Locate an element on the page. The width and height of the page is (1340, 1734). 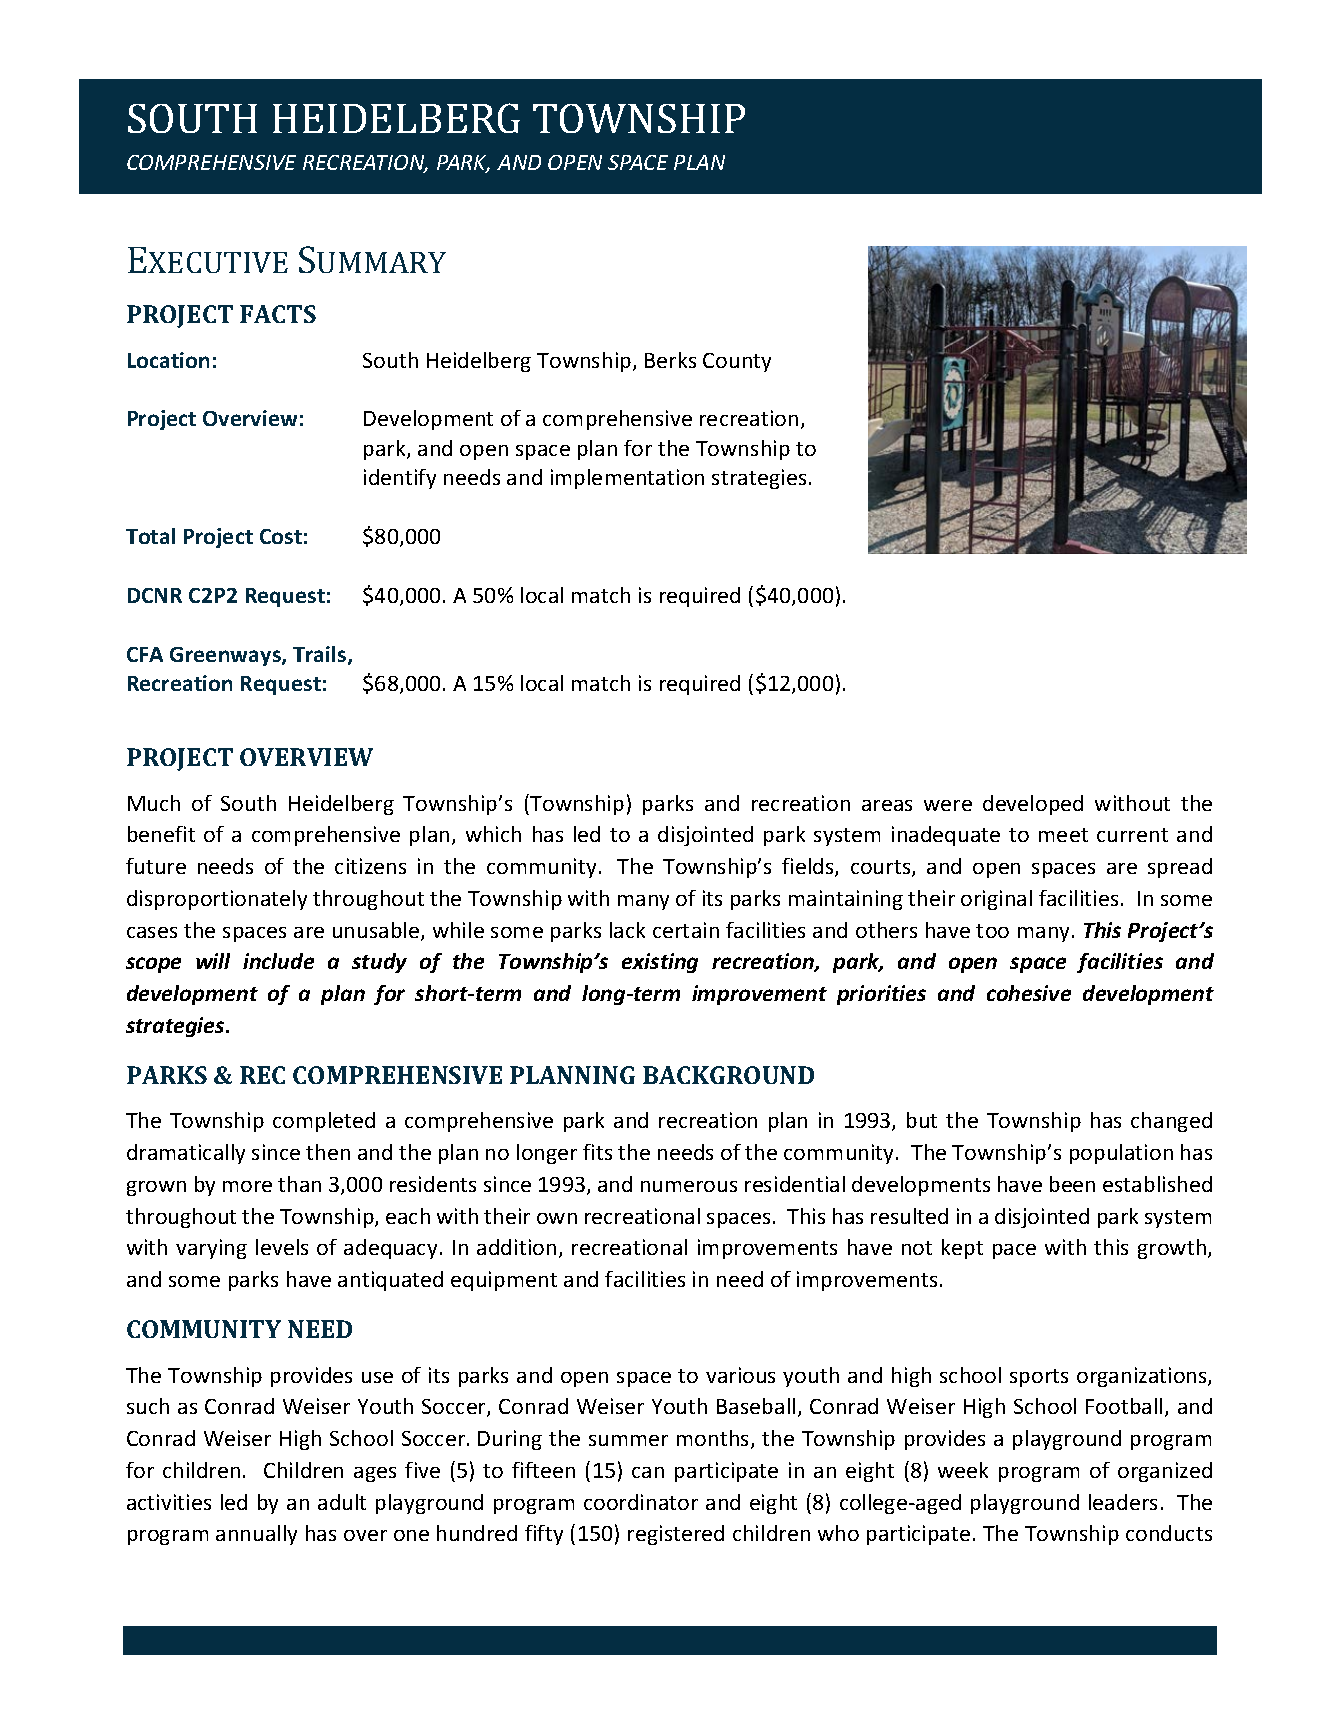
been is located at coordinates (1072, 1184).
